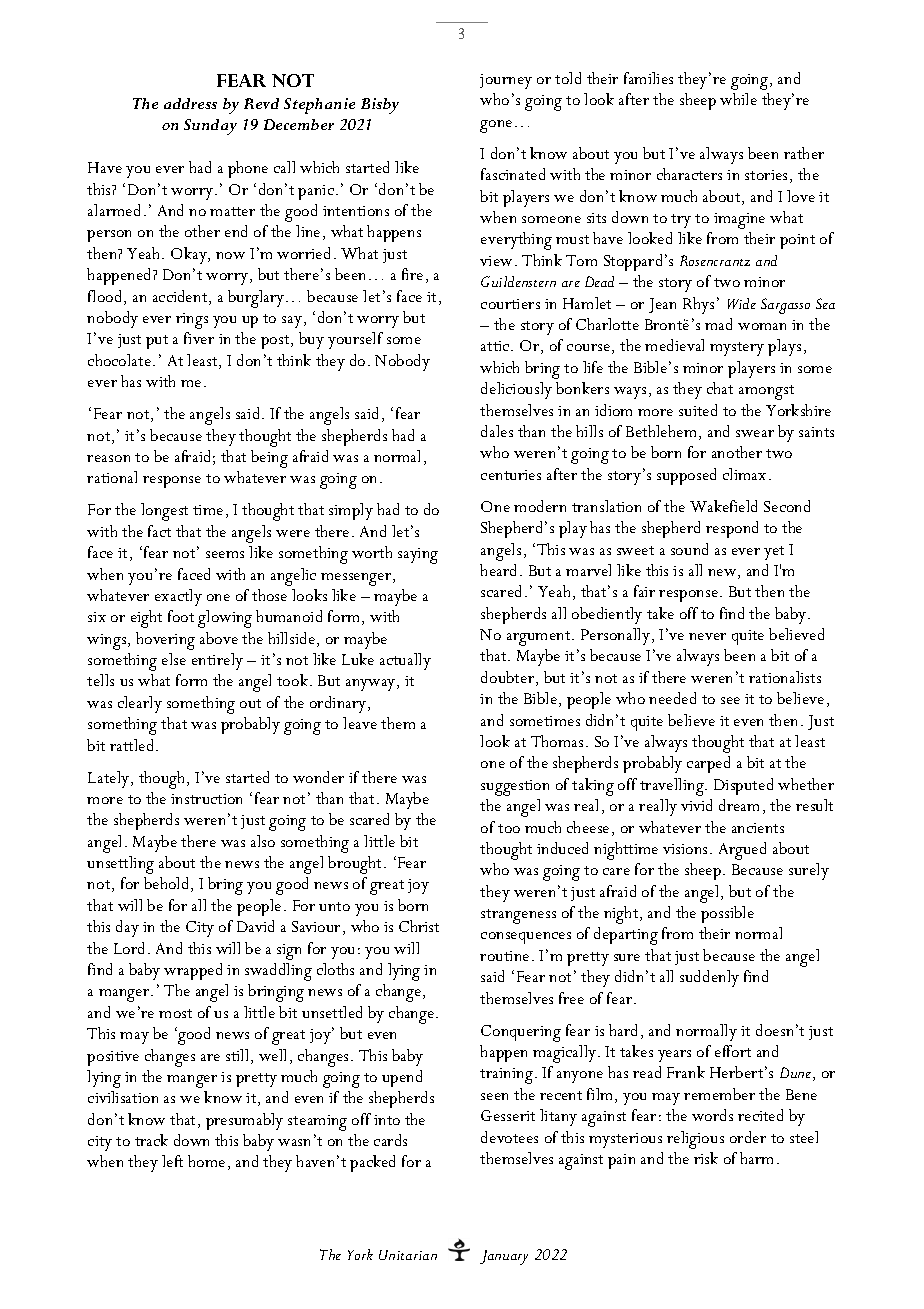 Image resolution: width=924 pixels, height=1309 pixels. I want to click on gone, so click(496, 126).
